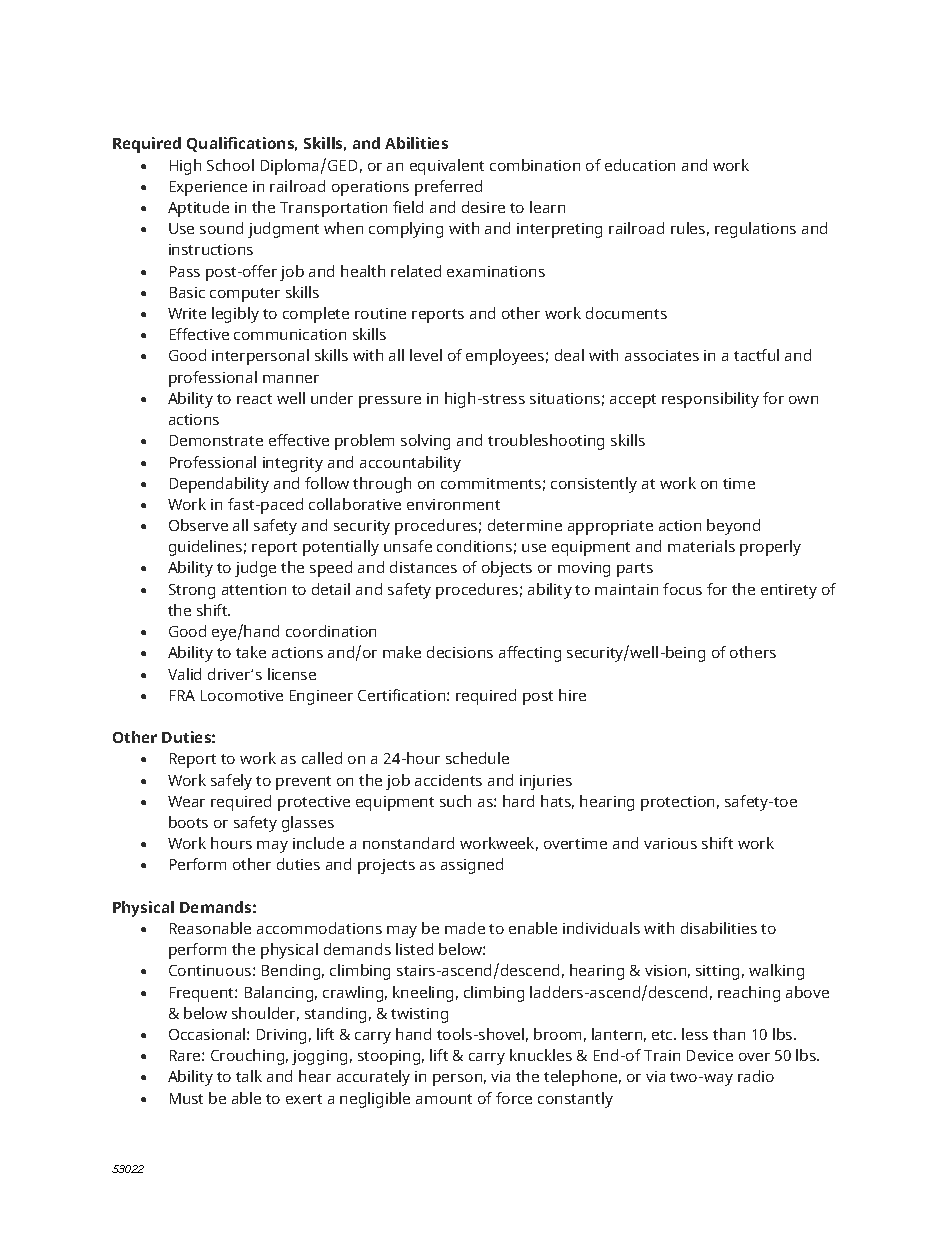  What do you see at coordinates (293, 464) in the page?
I see `integrity` at bounding box center [293, 464].
